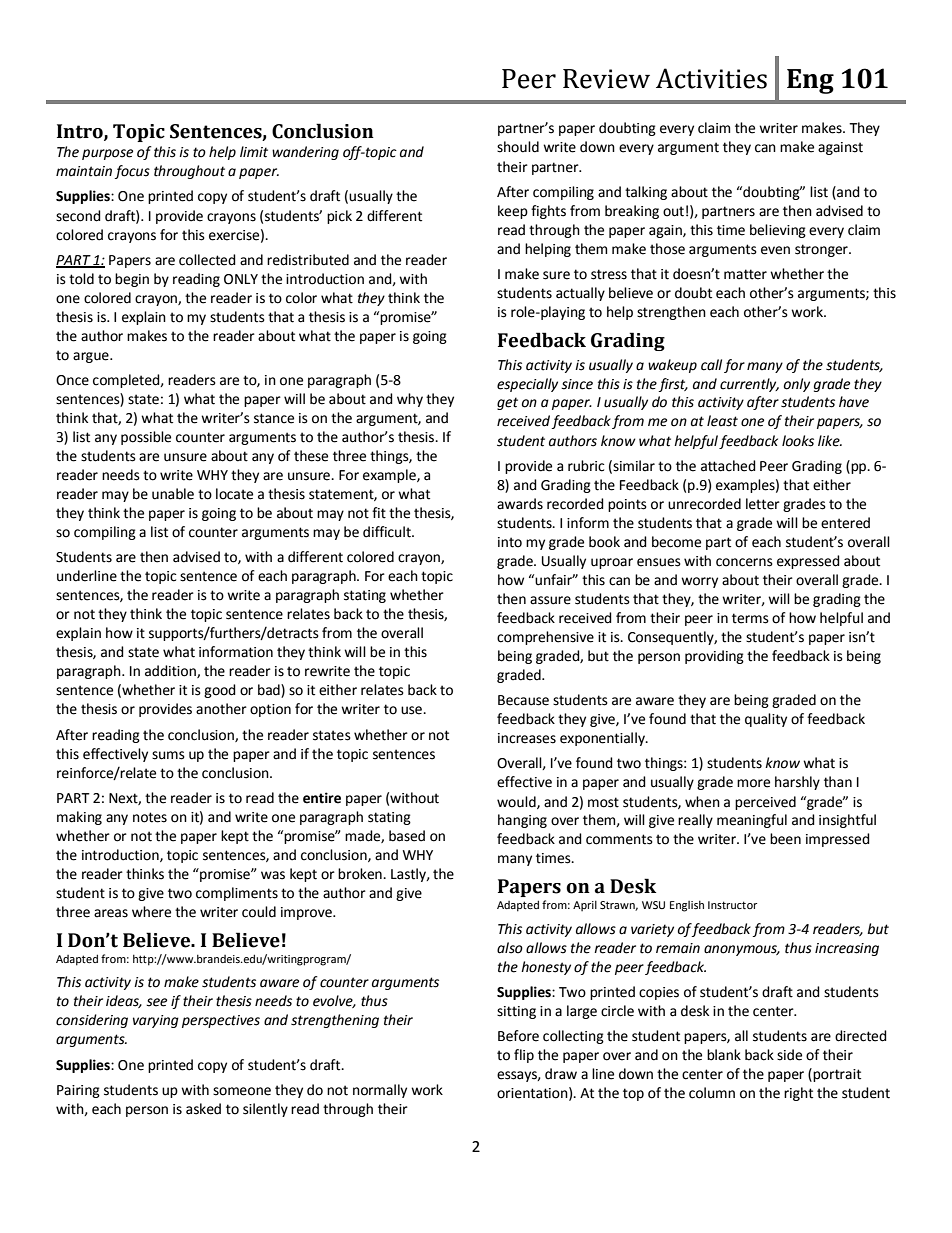 This screenshot has height=1233, width=952. What do you see at coordinates (753, 783) in the screenshot?
I see `more` at bounding box center [753, 783].
